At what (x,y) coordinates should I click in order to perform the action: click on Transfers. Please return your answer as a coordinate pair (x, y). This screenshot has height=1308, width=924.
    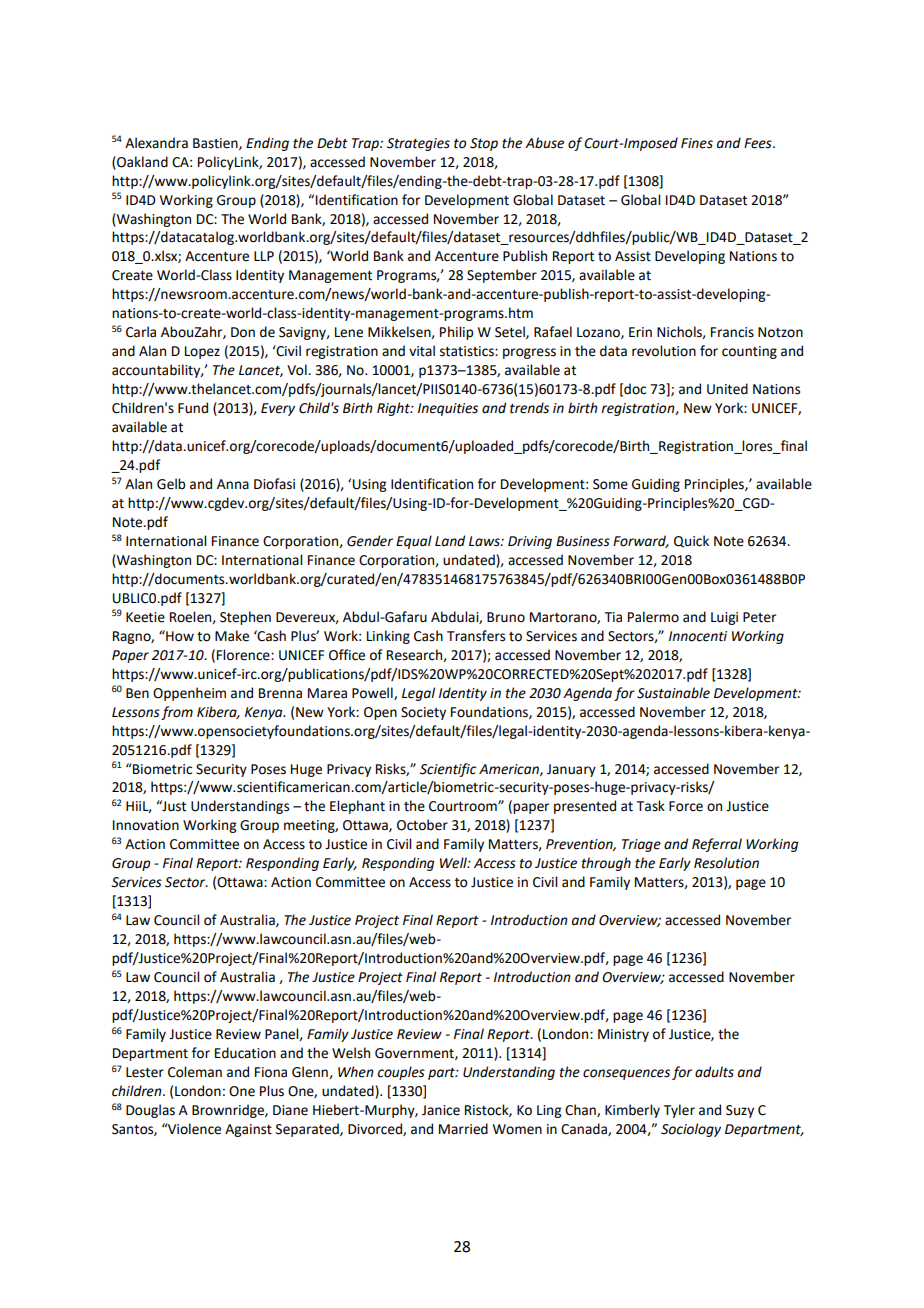
    Looking at the image, I should click on (476, 636).
